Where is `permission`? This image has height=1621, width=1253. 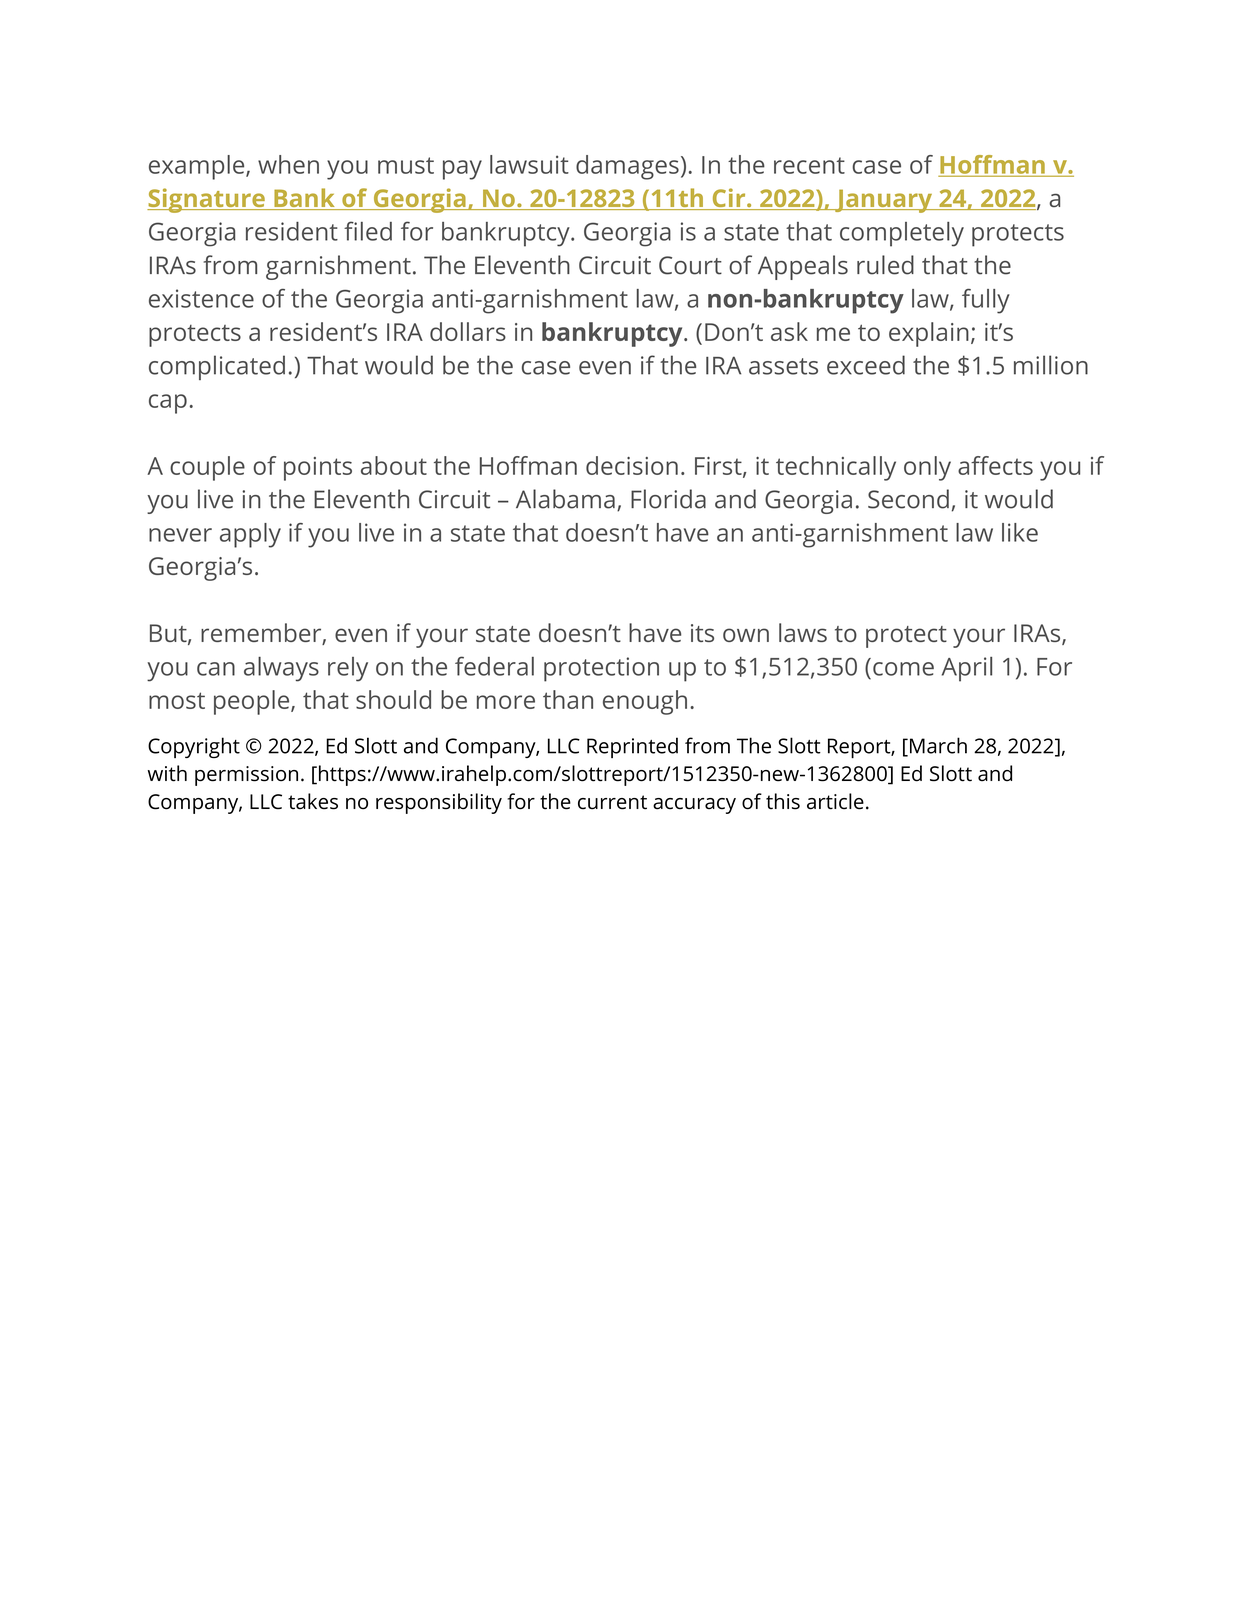
permission is located at coordinates (246, 776).
